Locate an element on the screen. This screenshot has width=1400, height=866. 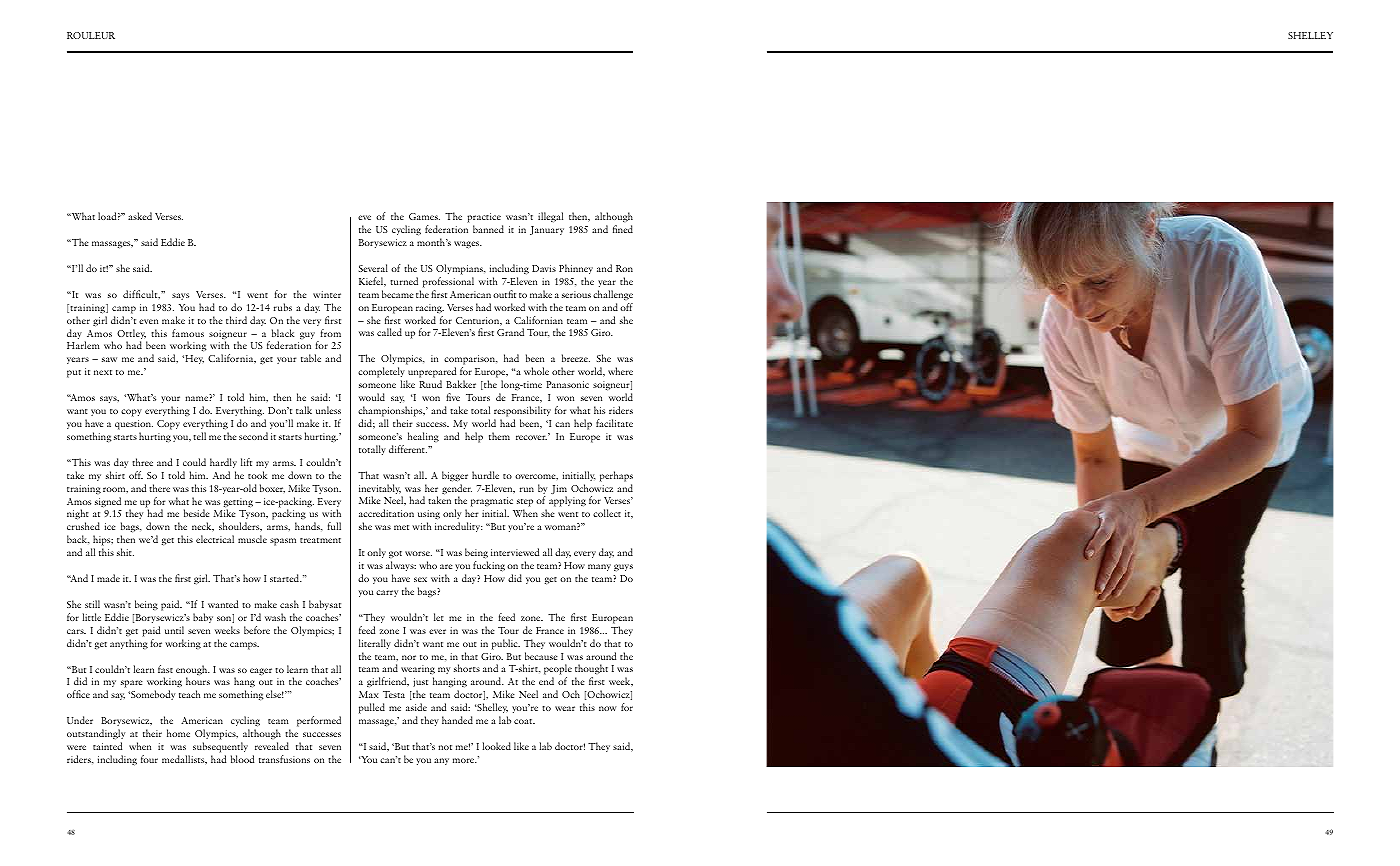
many is located at coordinates (599, 567).
